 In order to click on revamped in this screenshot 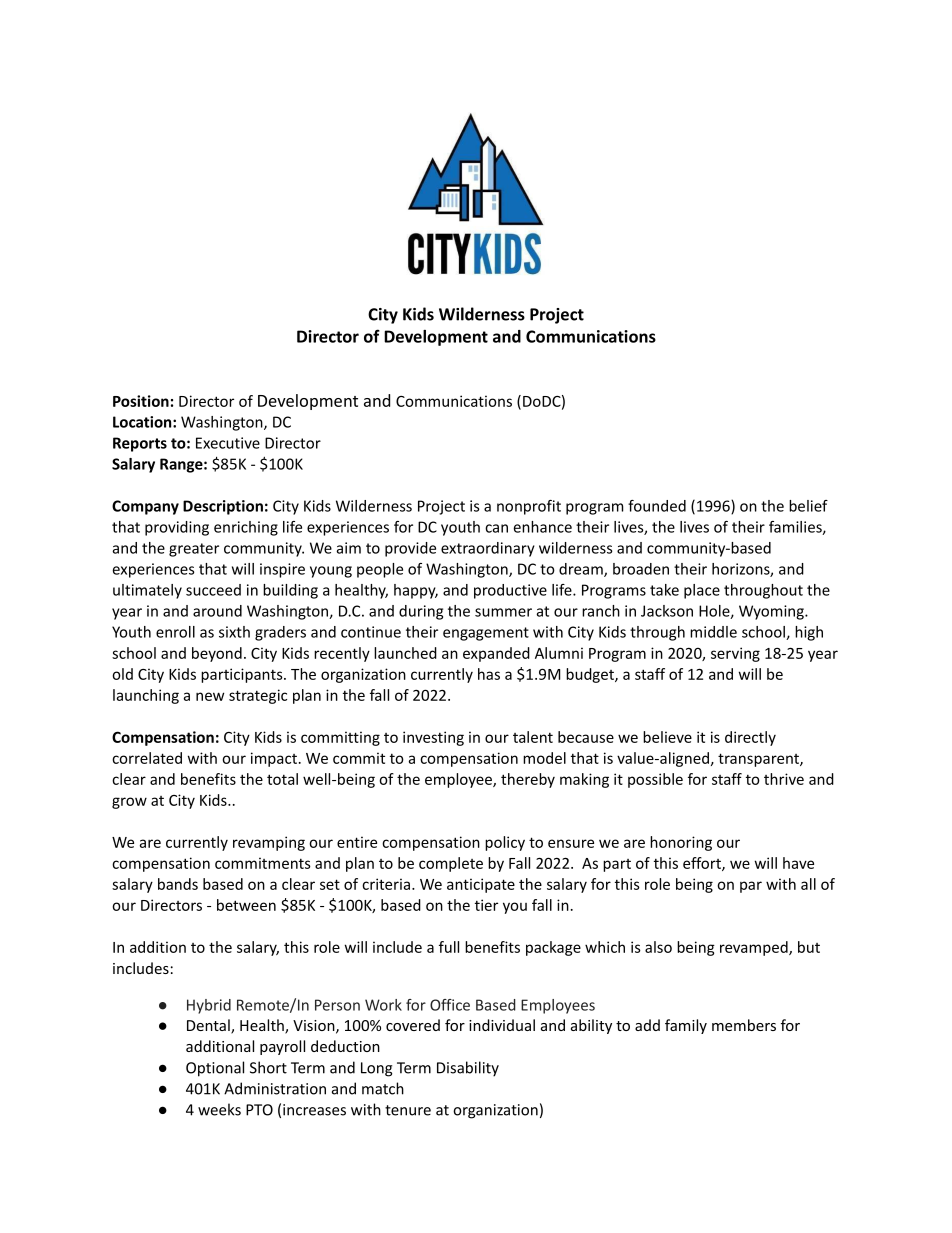, I will do `click(755, 948)`.
